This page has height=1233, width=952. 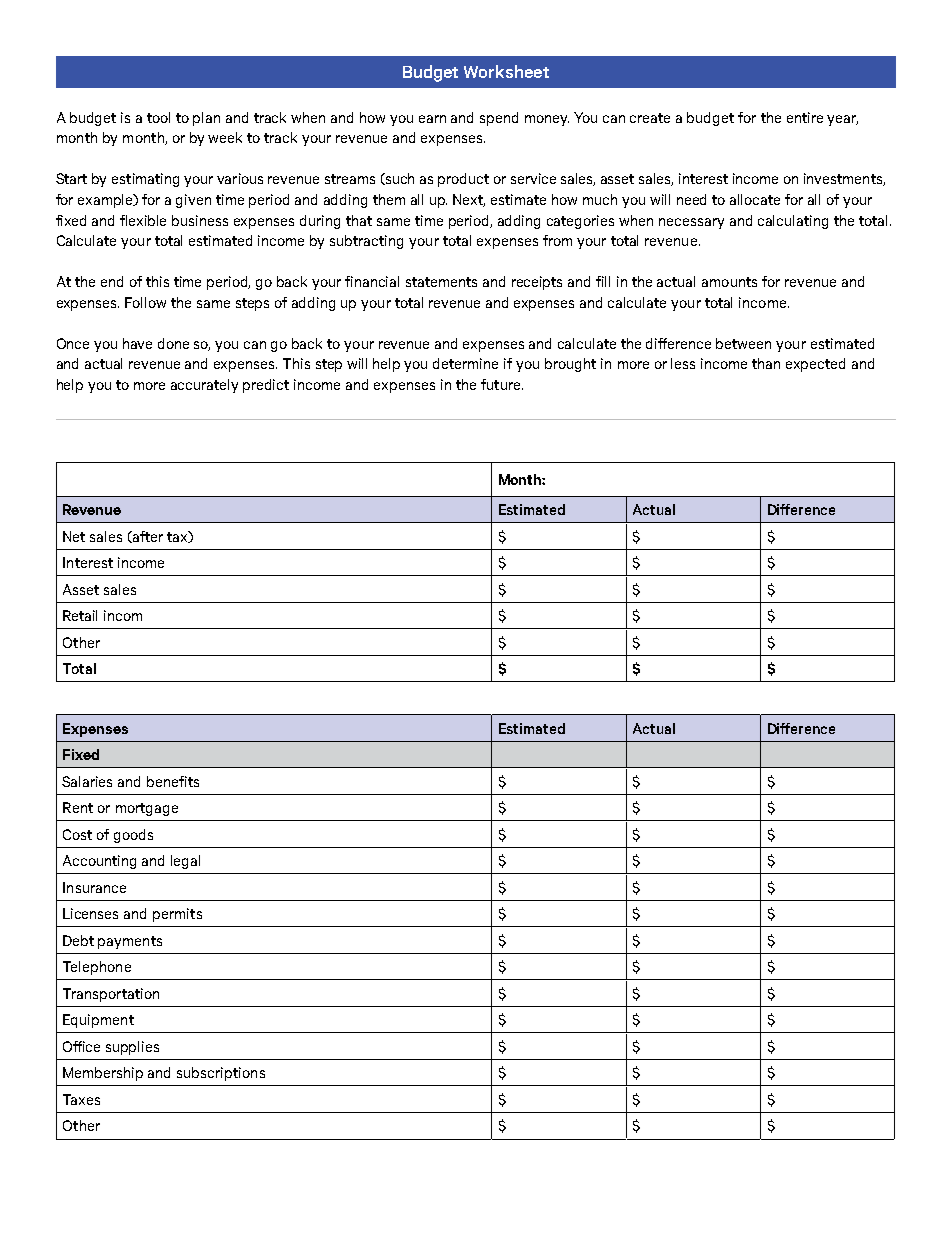 What do you see at coordinates (502, 384) in the page?
I see `future` at bounding box center [502, 384].
